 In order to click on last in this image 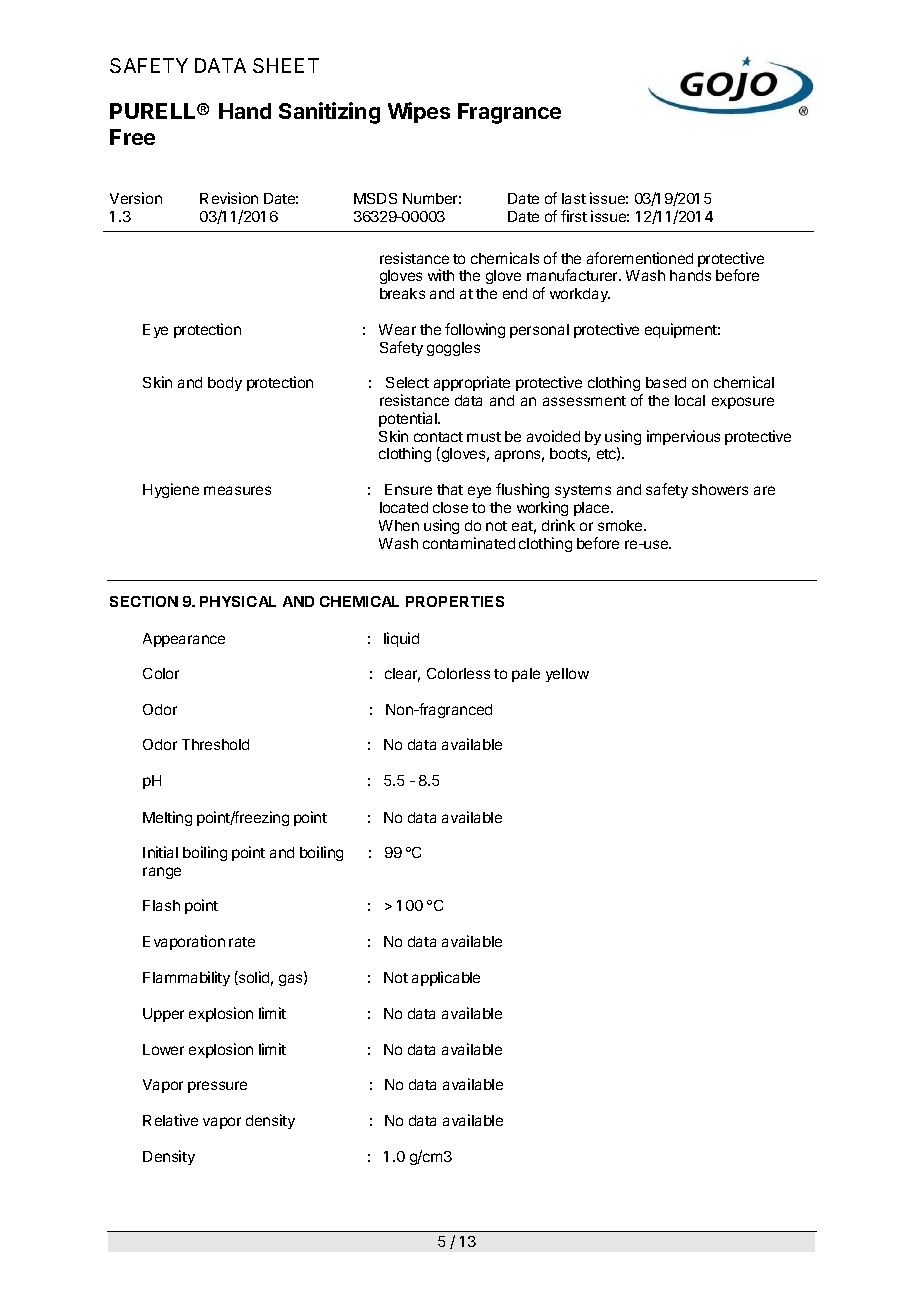, I will do `click(574, 198)`.
